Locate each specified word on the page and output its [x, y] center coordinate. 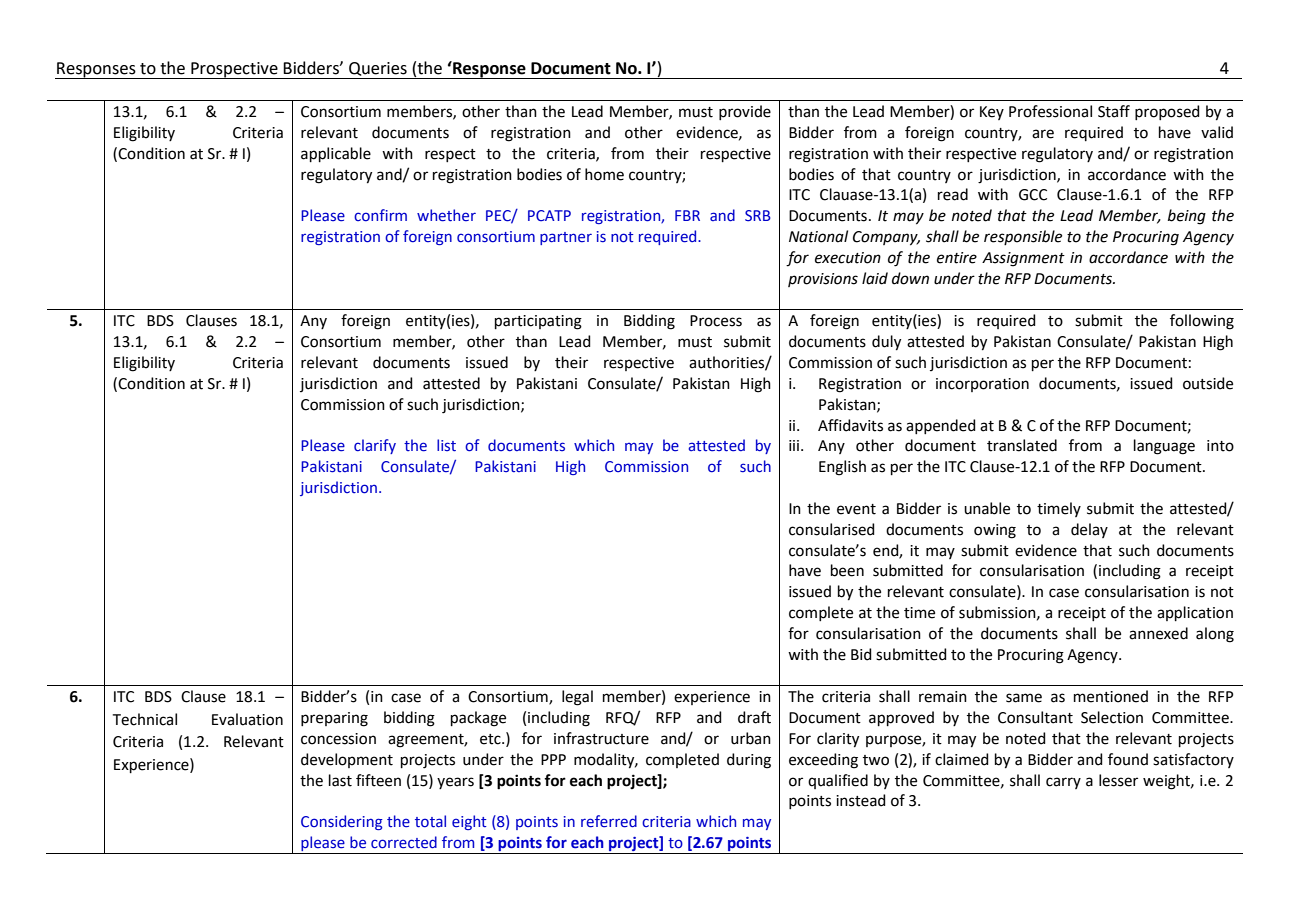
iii [794, 445]
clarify [375, 446]
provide [745, 112]
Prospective [234, 70]
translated [1022, 445]
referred [609, 821]
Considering [342, 822]
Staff [1114, 111]
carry [1063, 783]
